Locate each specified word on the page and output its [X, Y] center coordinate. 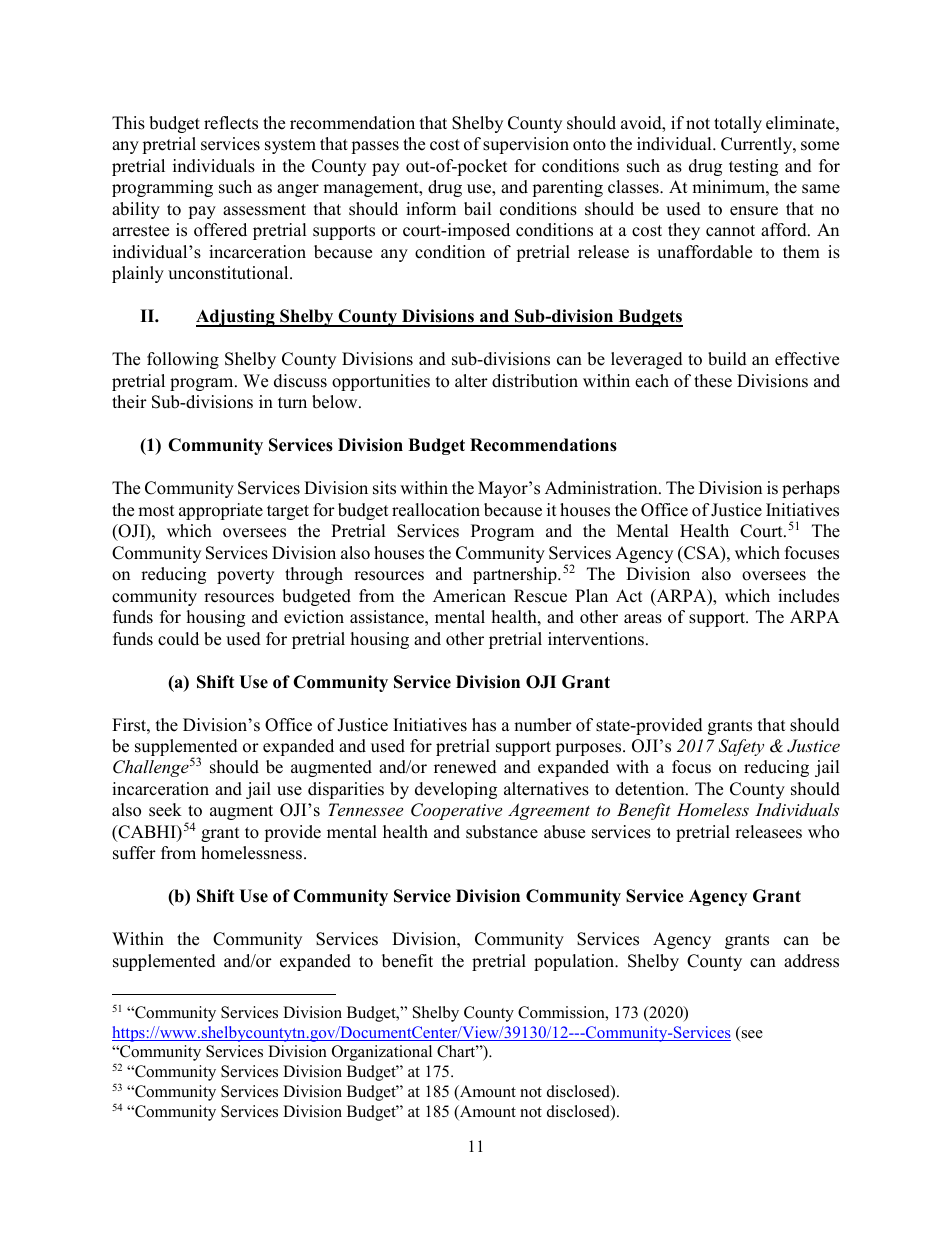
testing [753, 167]
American [469, 596]
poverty [245, 576]
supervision [526, 145]
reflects [231, 123]
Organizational [382, 1053]
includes [808, 596]
